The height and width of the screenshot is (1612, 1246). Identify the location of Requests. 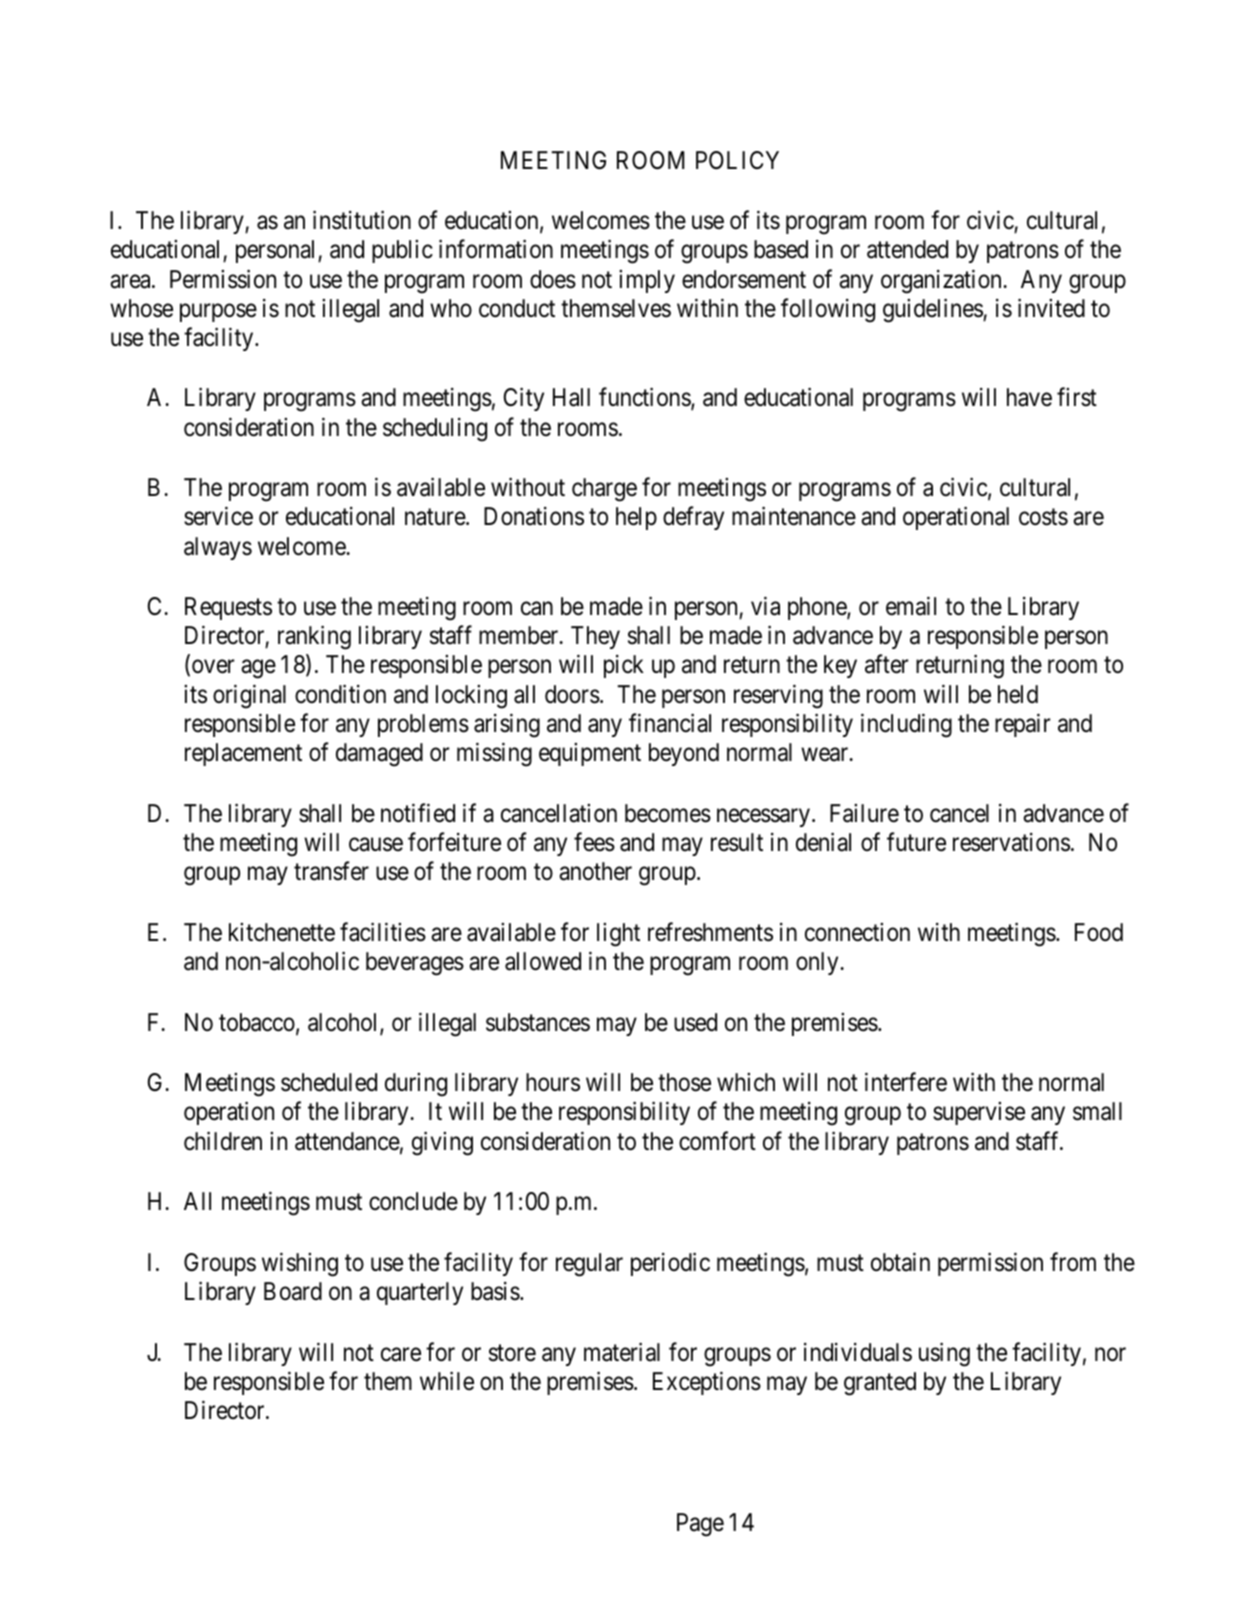
(228, 608).
